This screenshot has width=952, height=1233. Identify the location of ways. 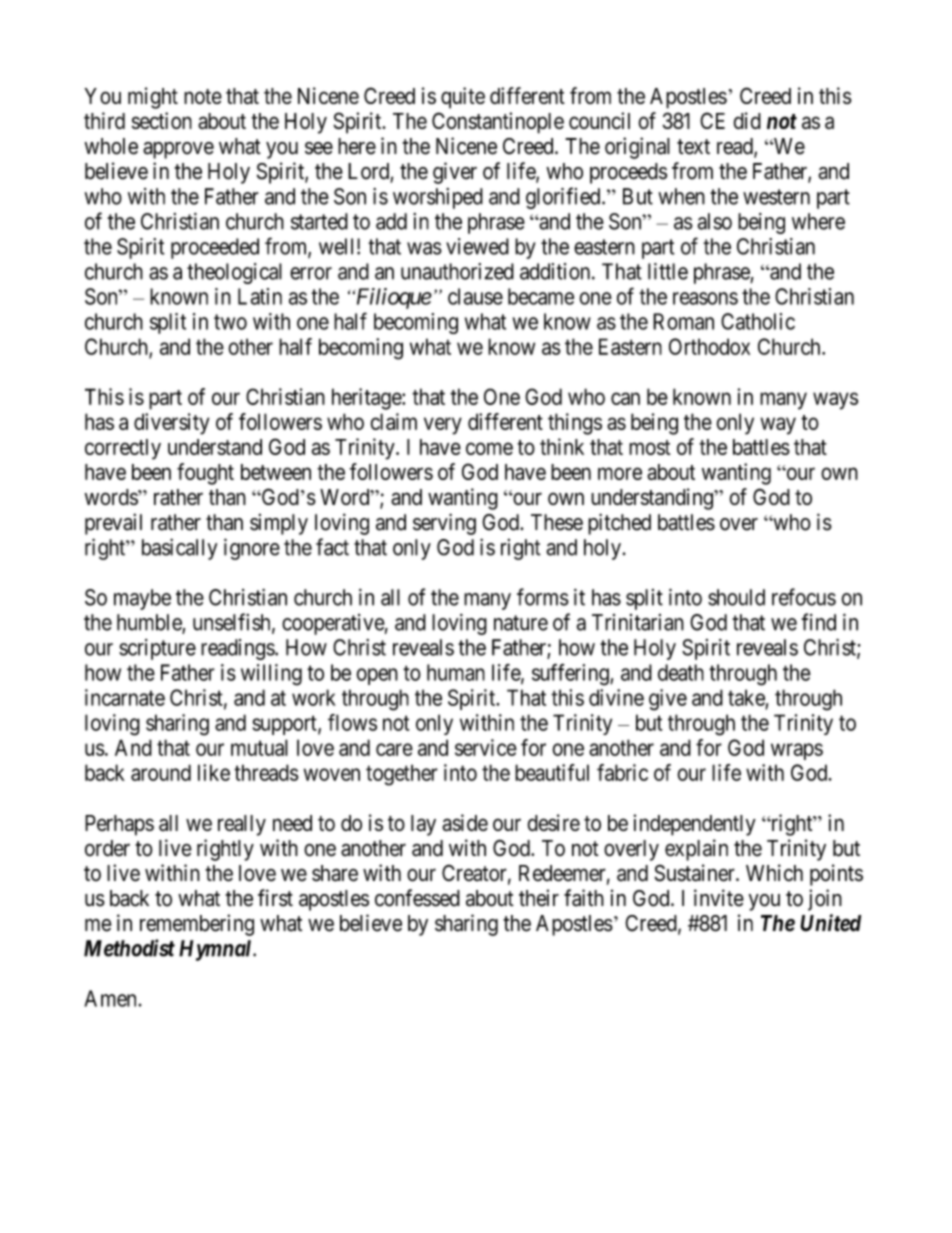
(835, 401).
